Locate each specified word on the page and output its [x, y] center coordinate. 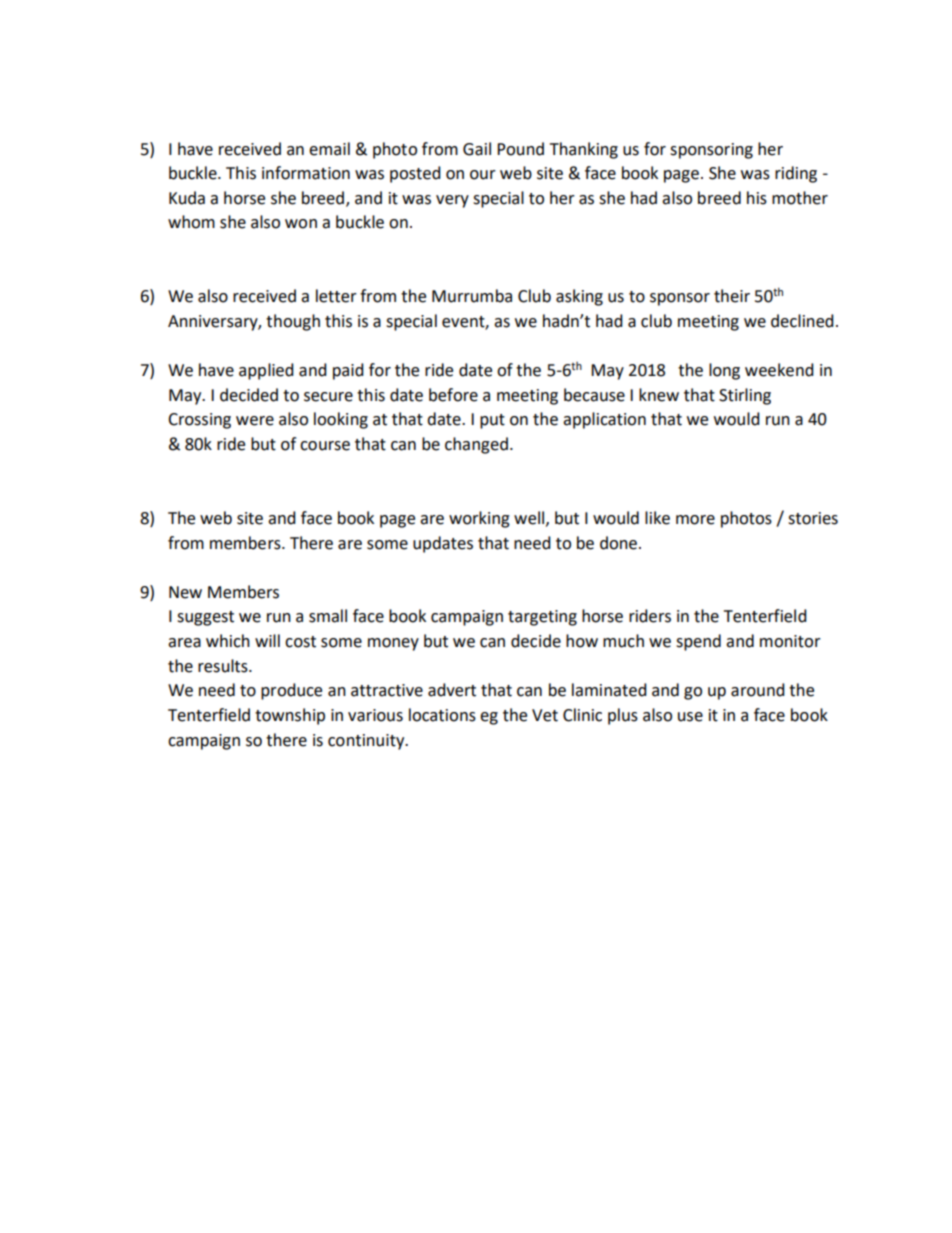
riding [796, 174]
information [306, 173]
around [758, 690]
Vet [545, 715]
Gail [477, 149]
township [290, 716]
